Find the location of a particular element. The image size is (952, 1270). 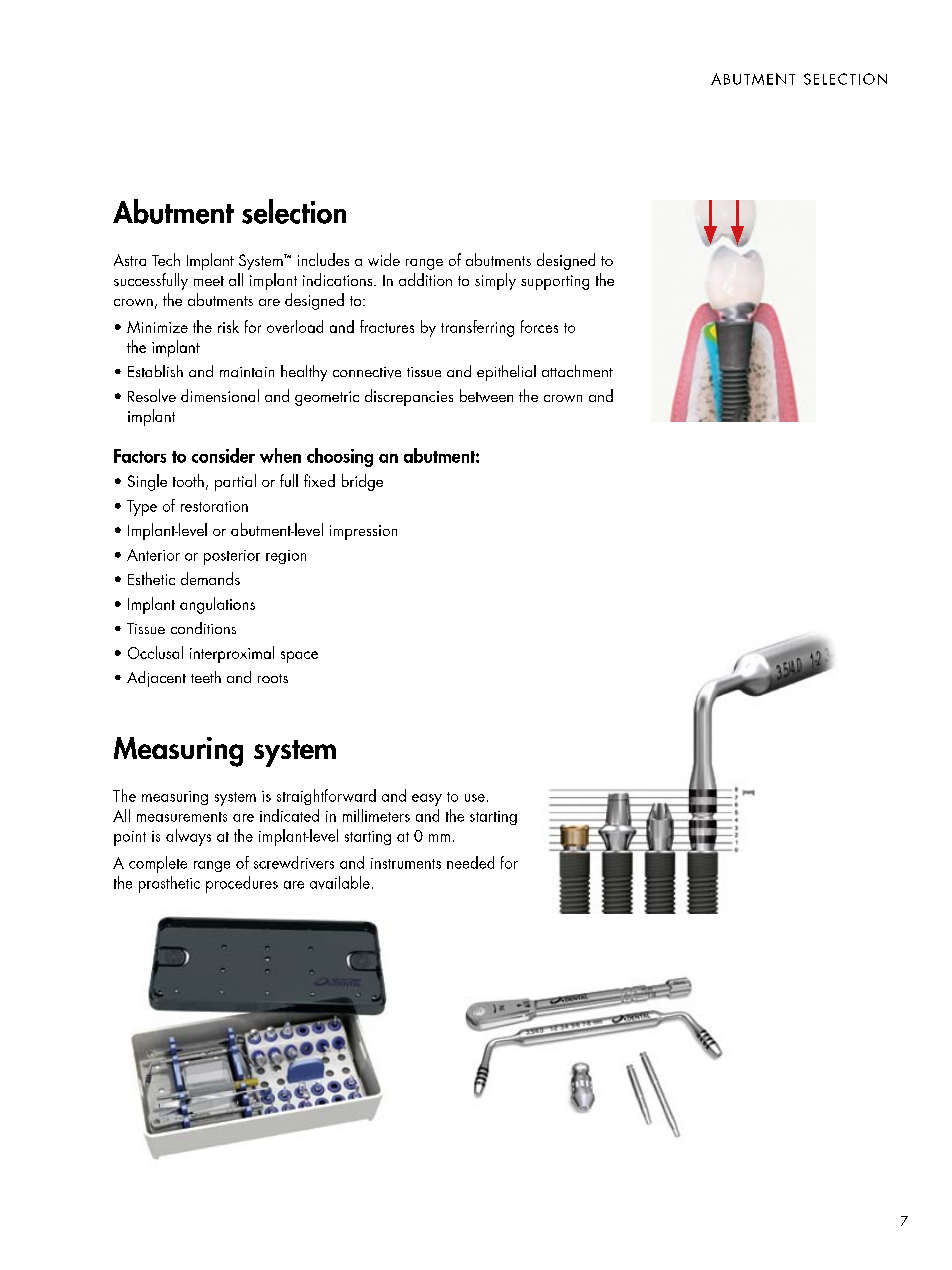

complete is located at coordinates (158, 864).
